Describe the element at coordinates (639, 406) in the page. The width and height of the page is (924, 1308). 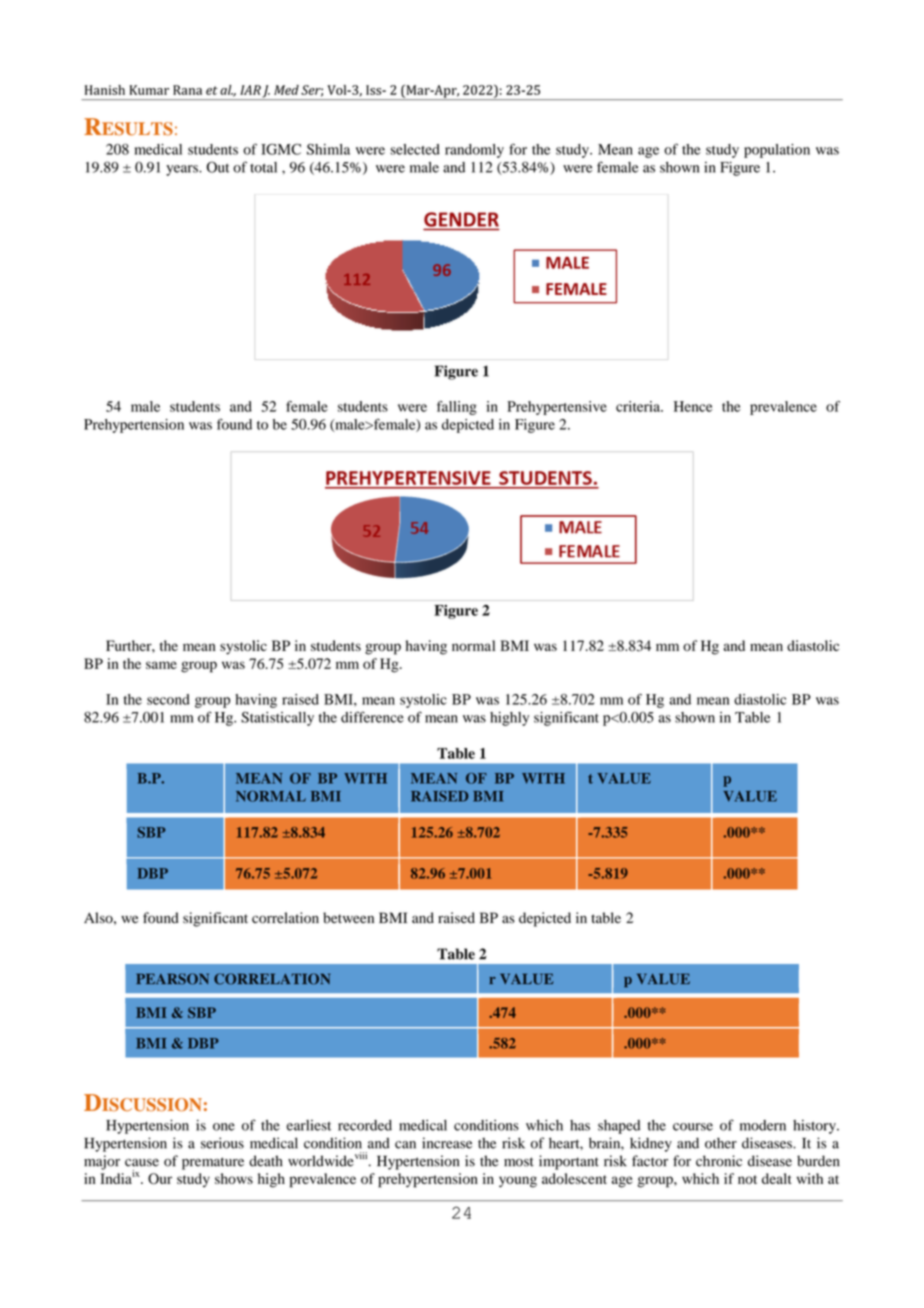
I see `criteria` at that location.
